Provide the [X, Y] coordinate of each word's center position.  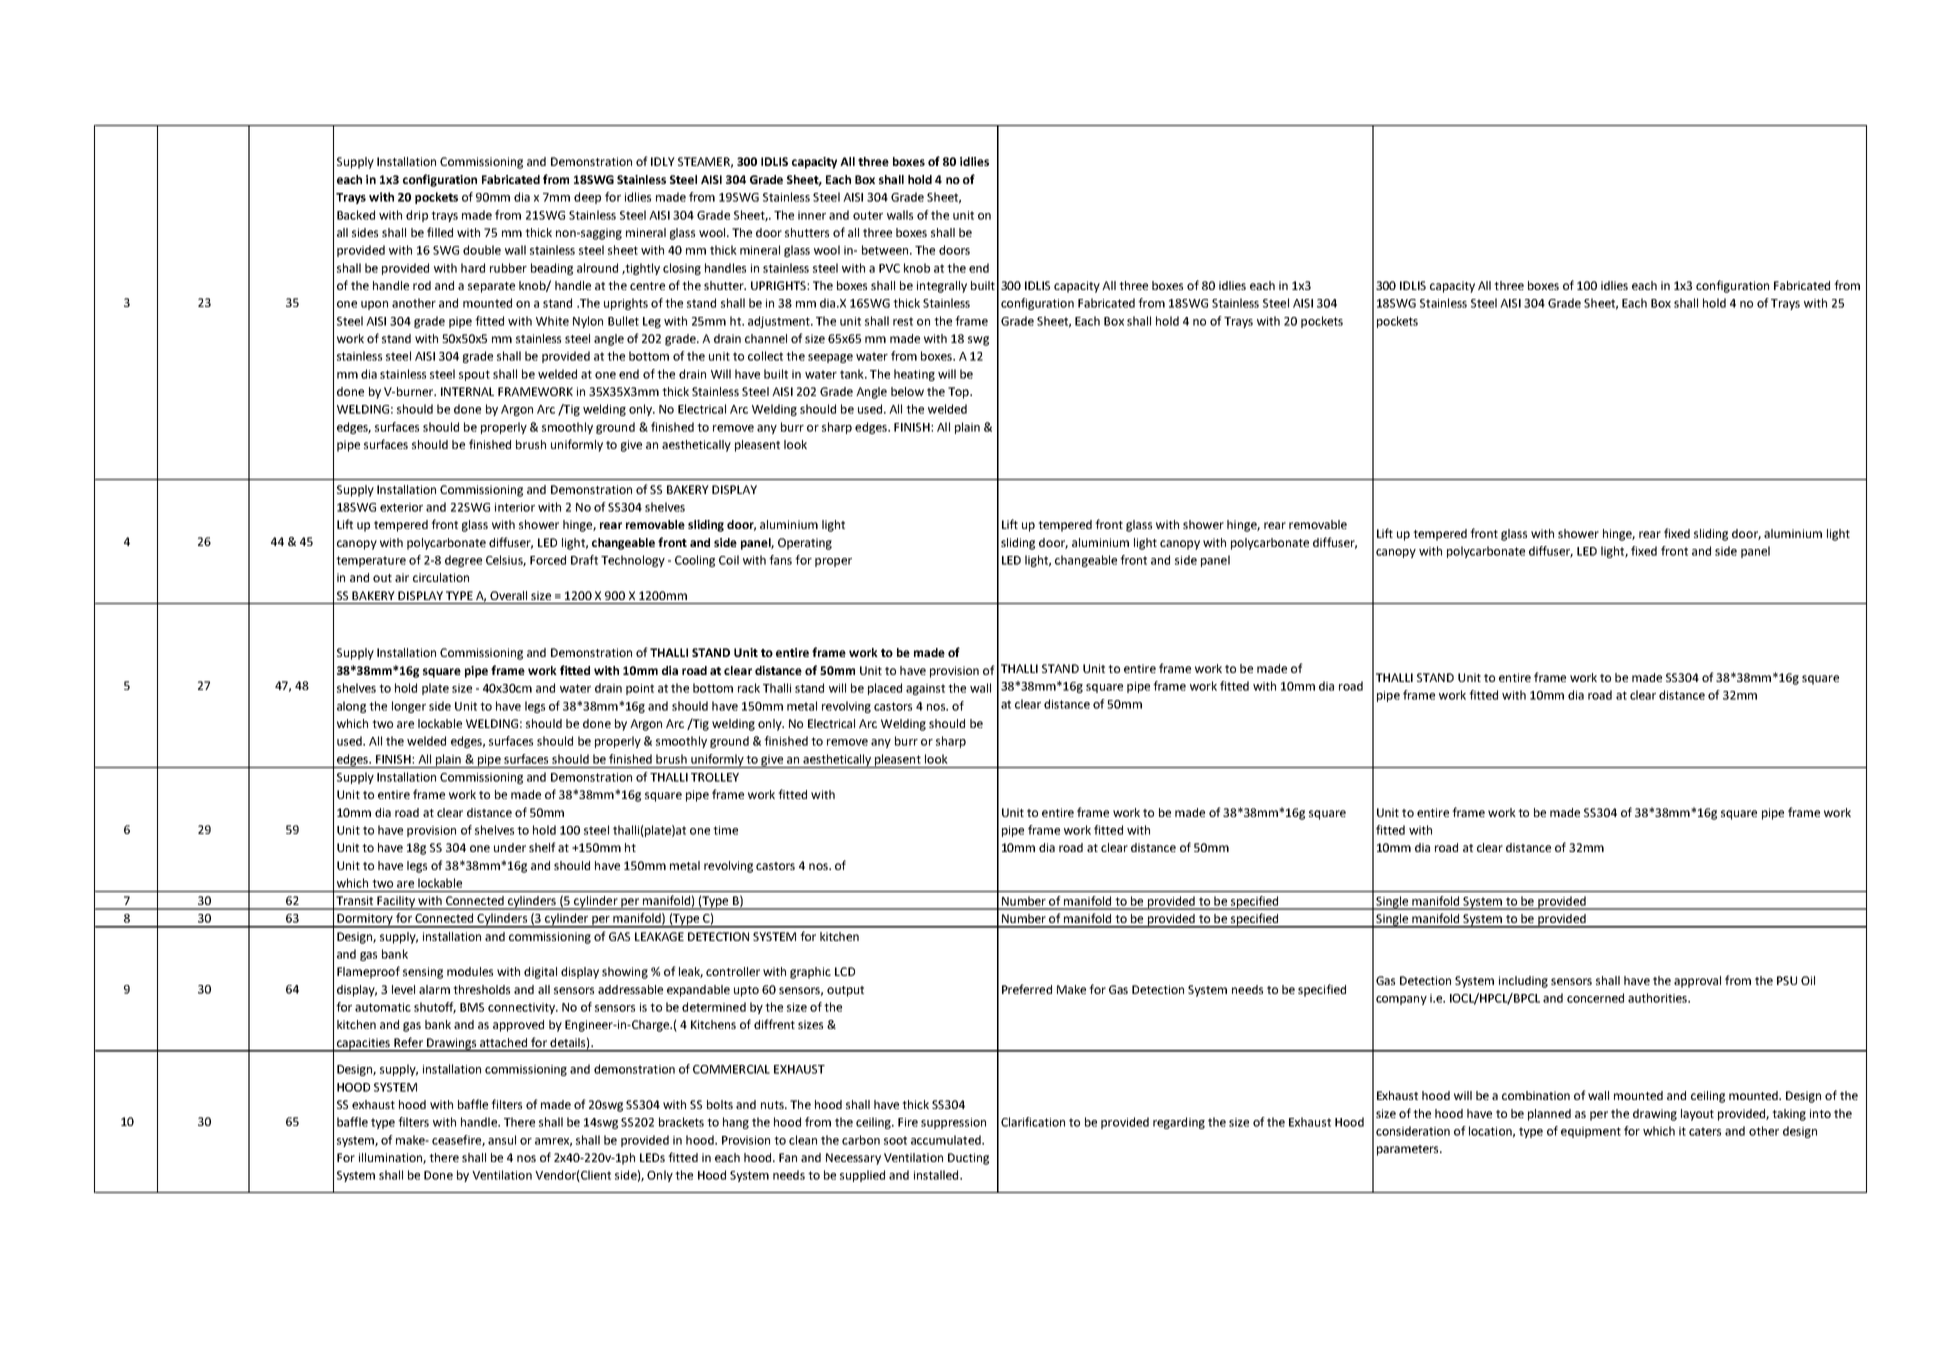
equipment [1591, 1132]
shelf [542, 847]
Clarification [1033, 1122]
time [725, 830]
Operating [805, 544]
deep [587, 198]
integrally [942, 287]
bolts [720, 1104]
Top [959, 393]
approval [1697, 982]
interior [515, 507]
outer [868, 215]
